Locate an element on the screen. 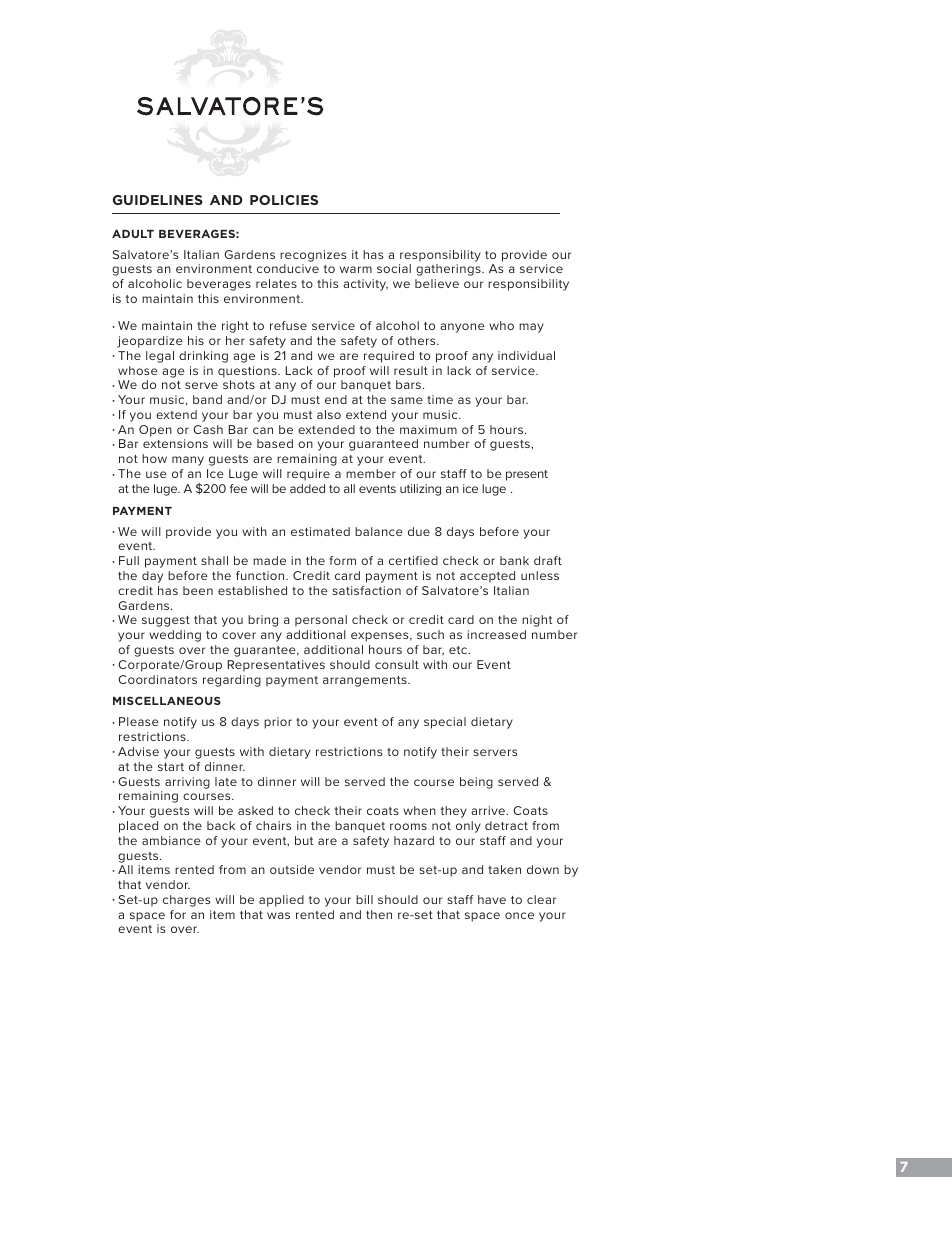 The image size is (952, 1233). band is located at coordinates (207, 399).
